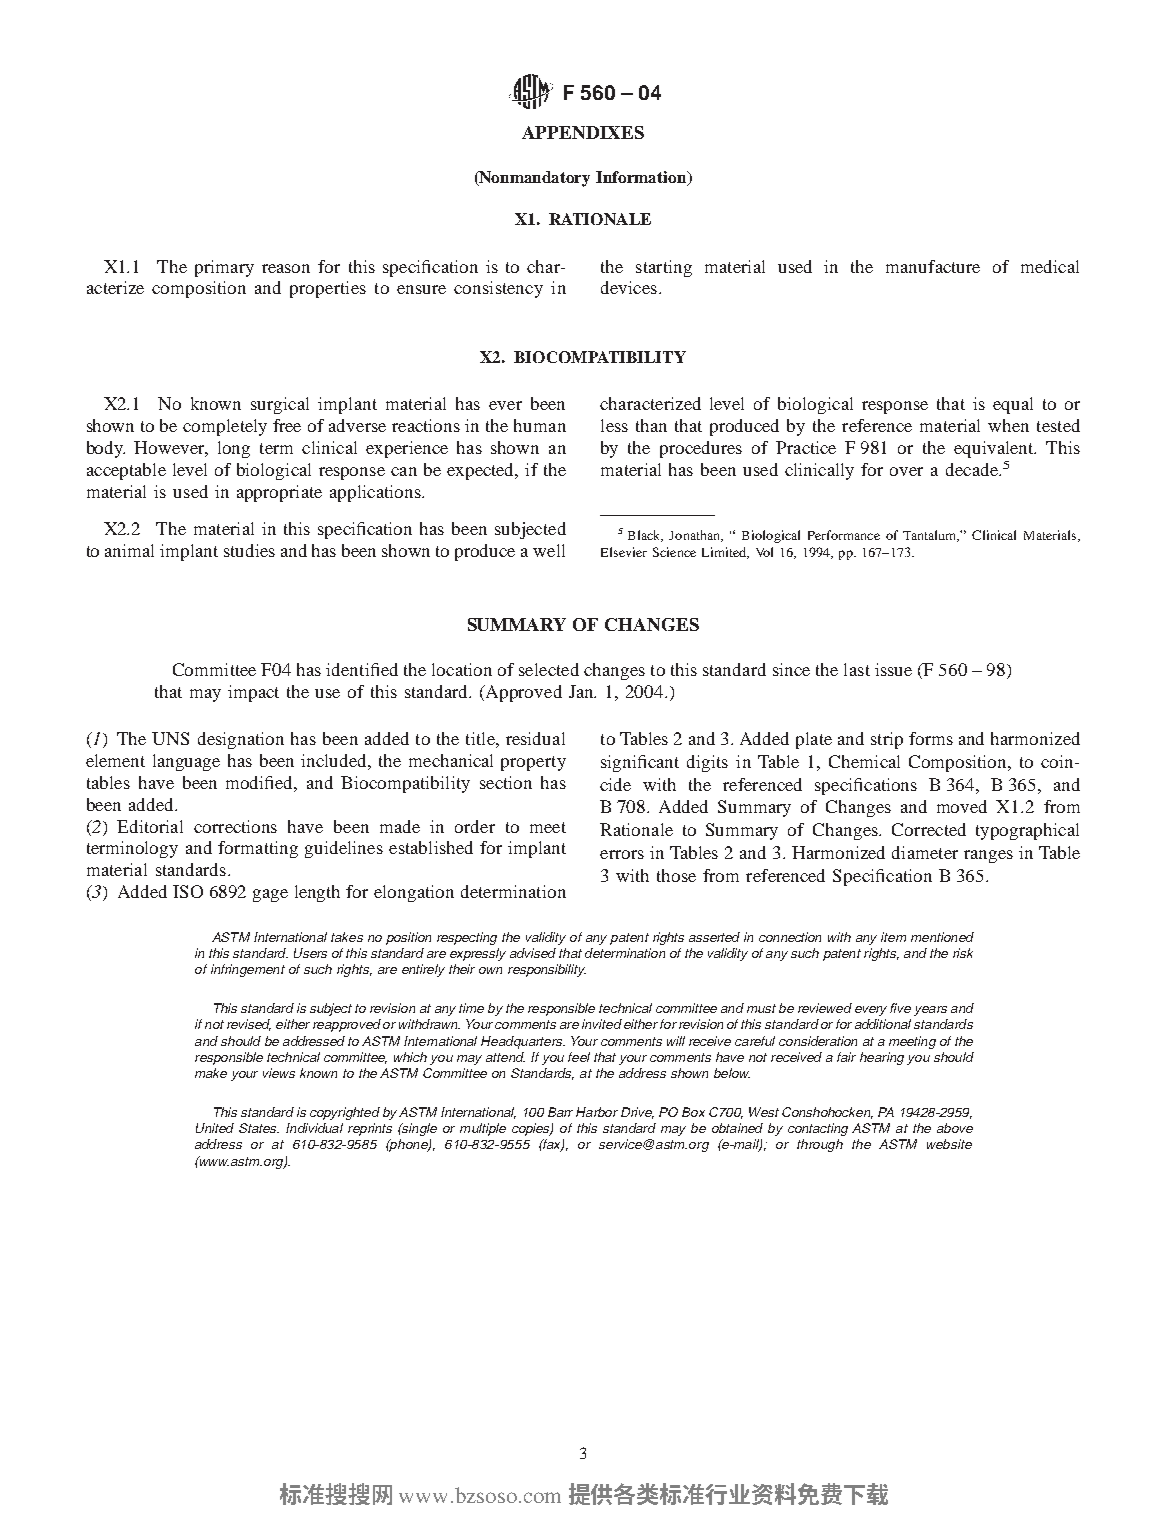  What do you see at coordinates (629, 287) in the image?
I see `devices` at bounding box center [629, 287].
